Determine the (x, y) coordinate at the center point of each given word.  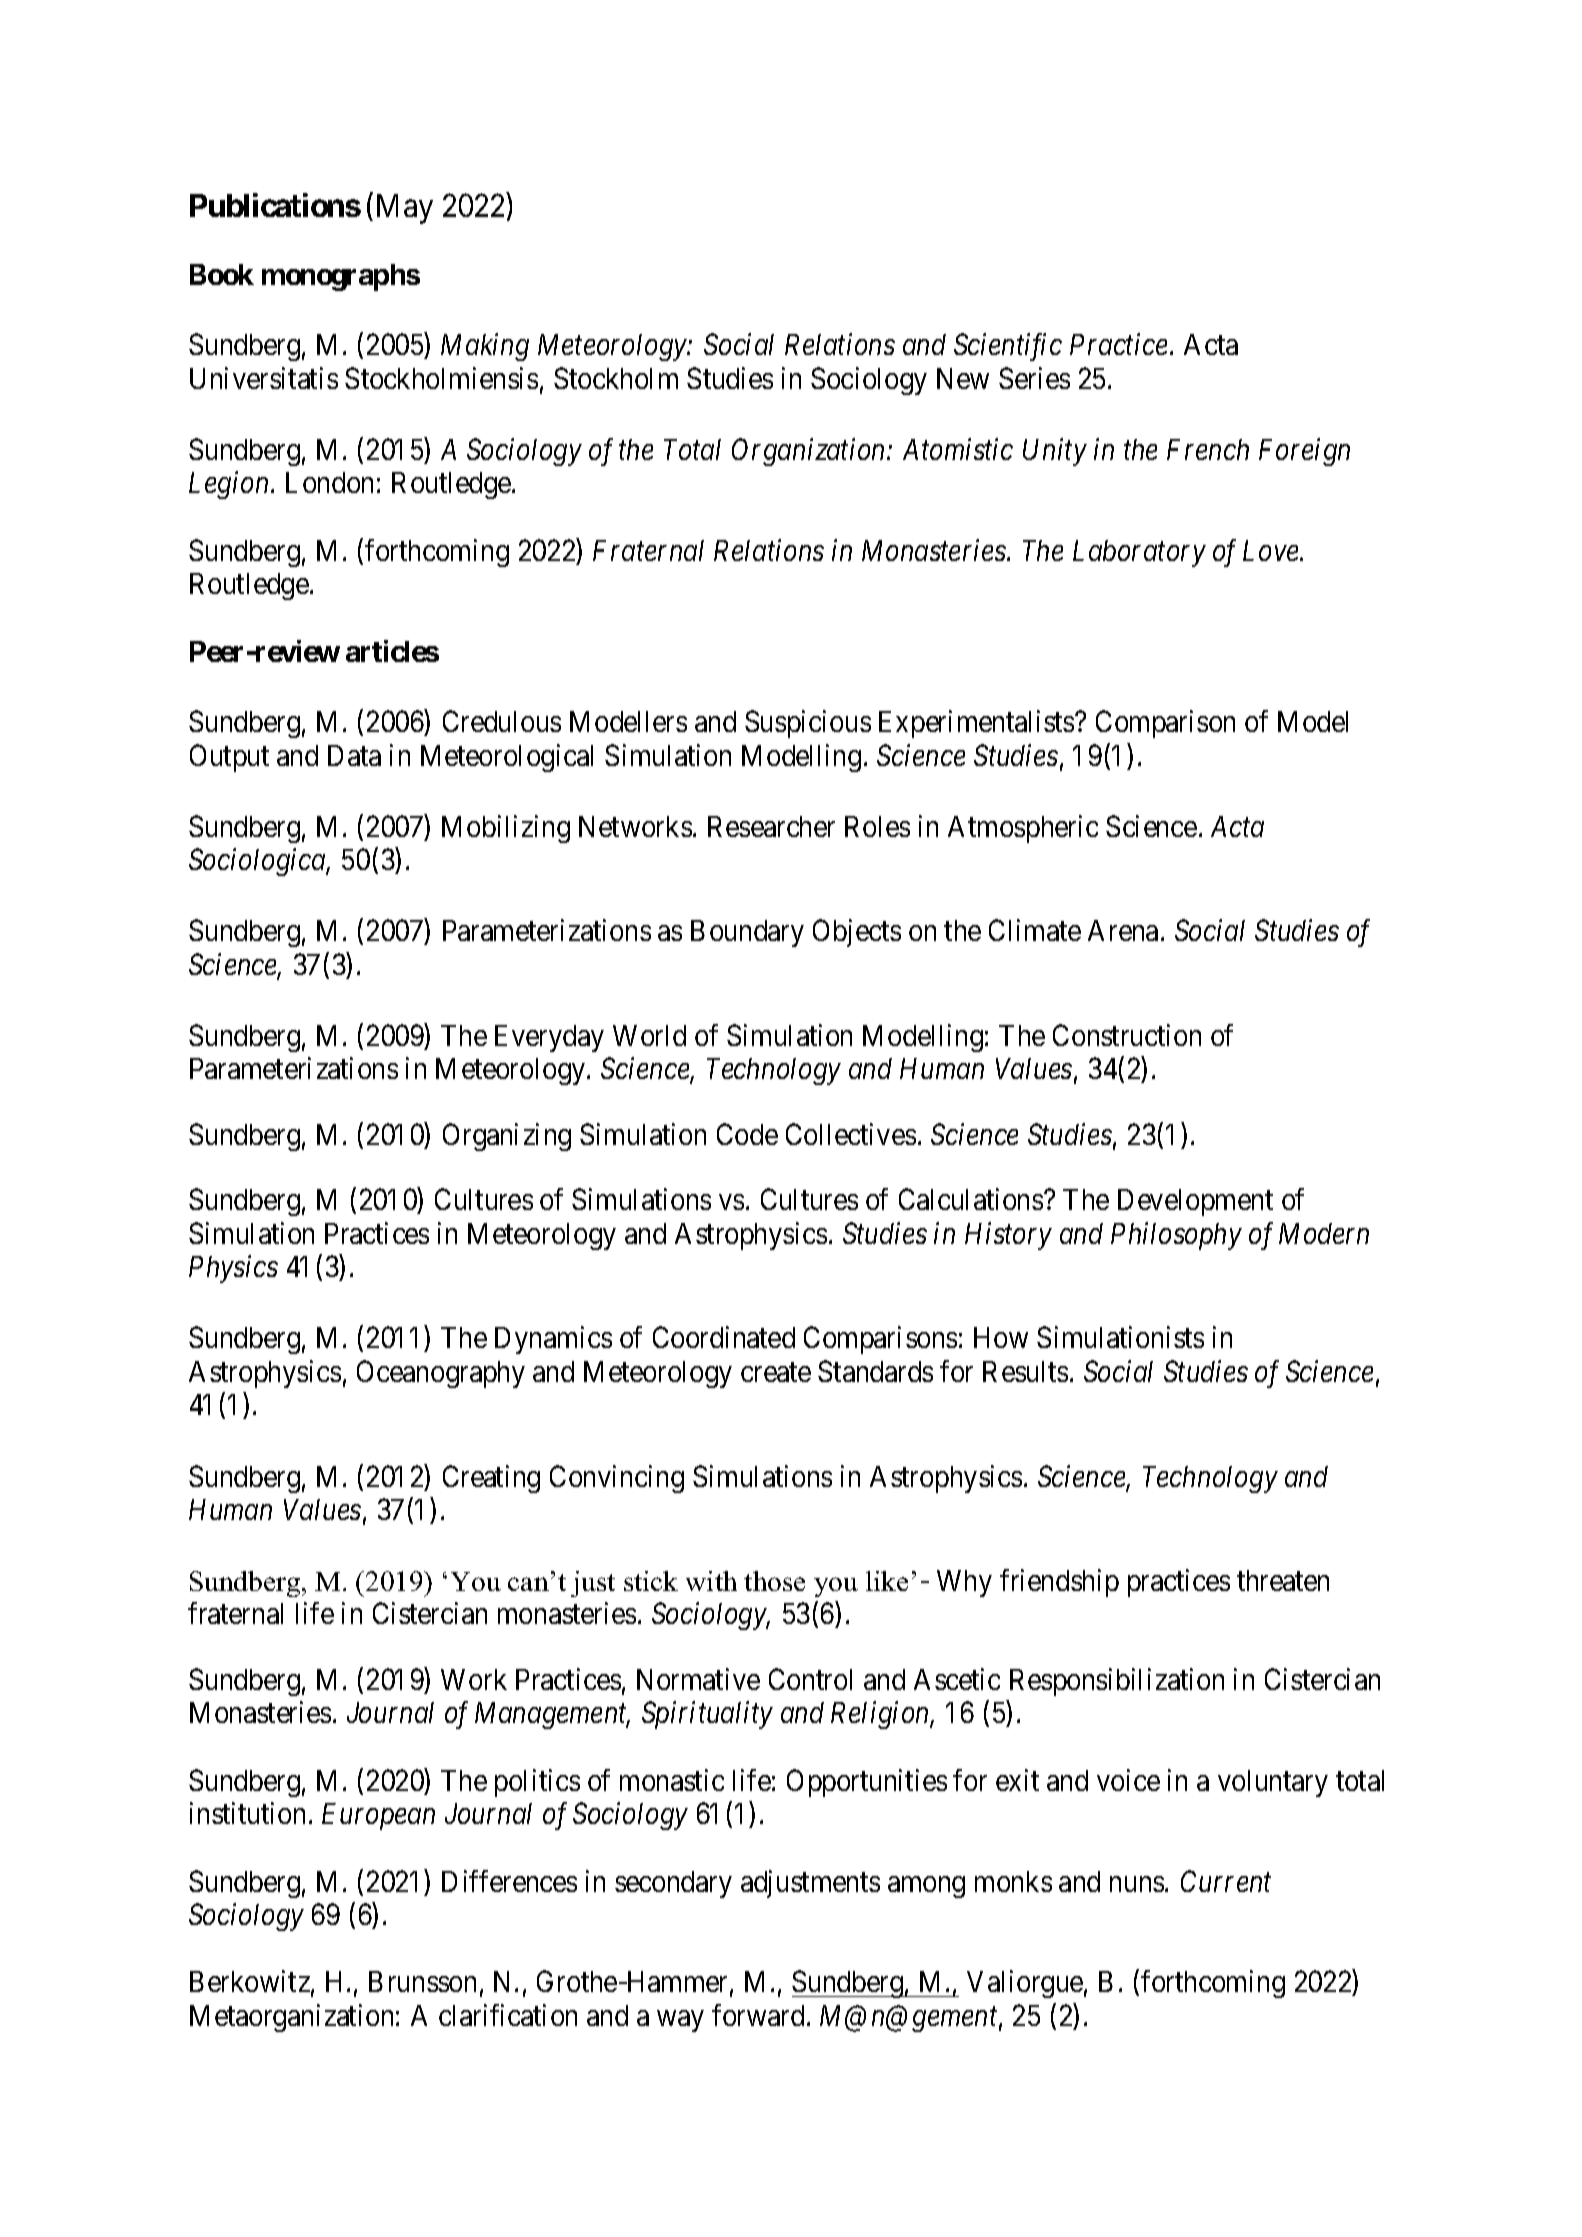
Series (1034, 378)
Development (1195, 1202)
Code (747, 1134)
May (405, 209)
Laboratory (1139, 553)
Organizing (507, 1137)
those (774, 1581)
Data (354, 755)
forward (758, 2015)
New (963, 378)
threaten (1283, 1580)
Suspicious (808, 724)
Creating (491, 1479)
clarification (508, 2015)
